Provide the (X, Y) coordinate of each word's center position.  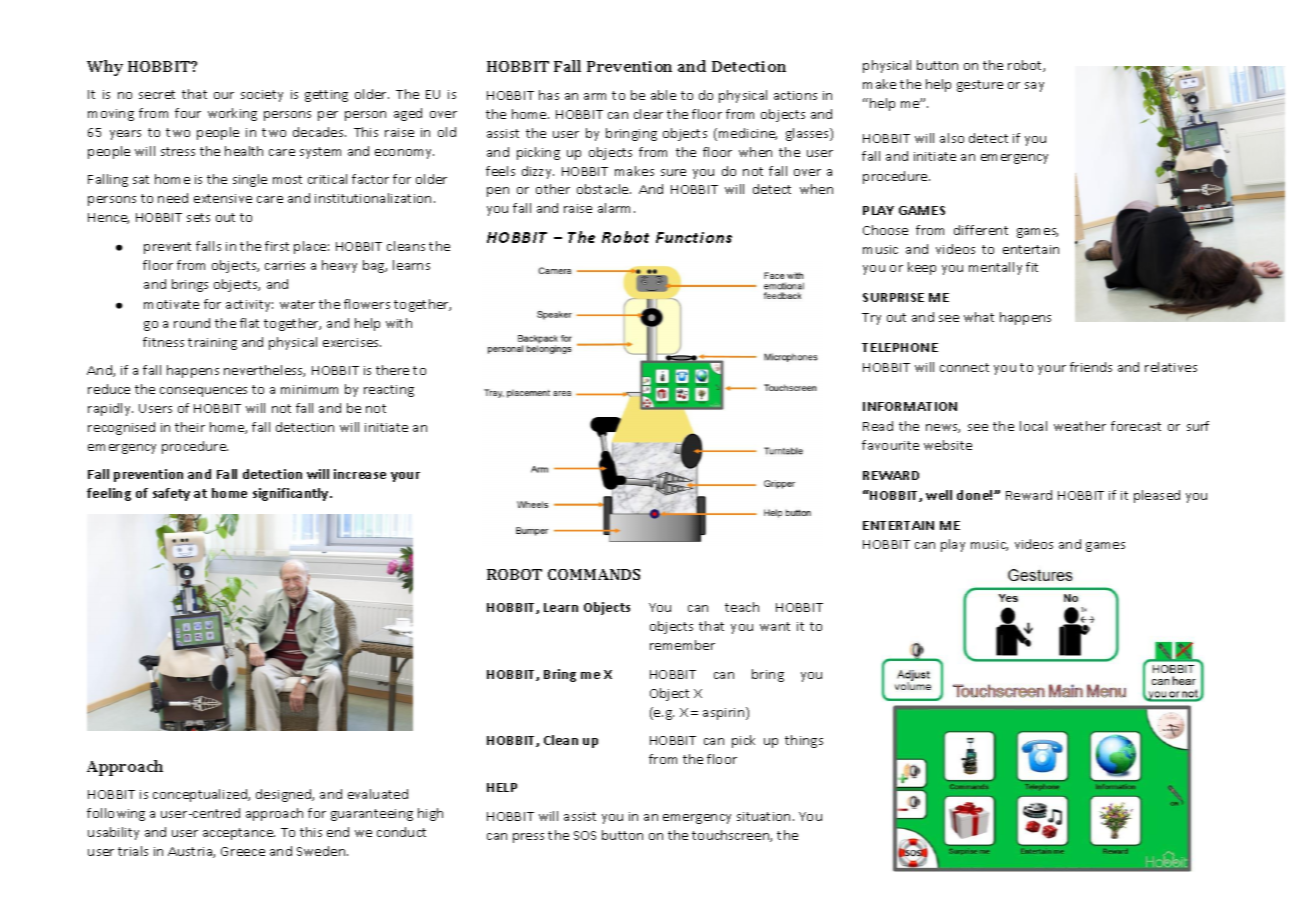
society (262, 96)
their (190, 427)
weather (1080, 426)
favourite (890, 445)
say (1034, 87)
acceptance (239, 834)
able (663, 95)
